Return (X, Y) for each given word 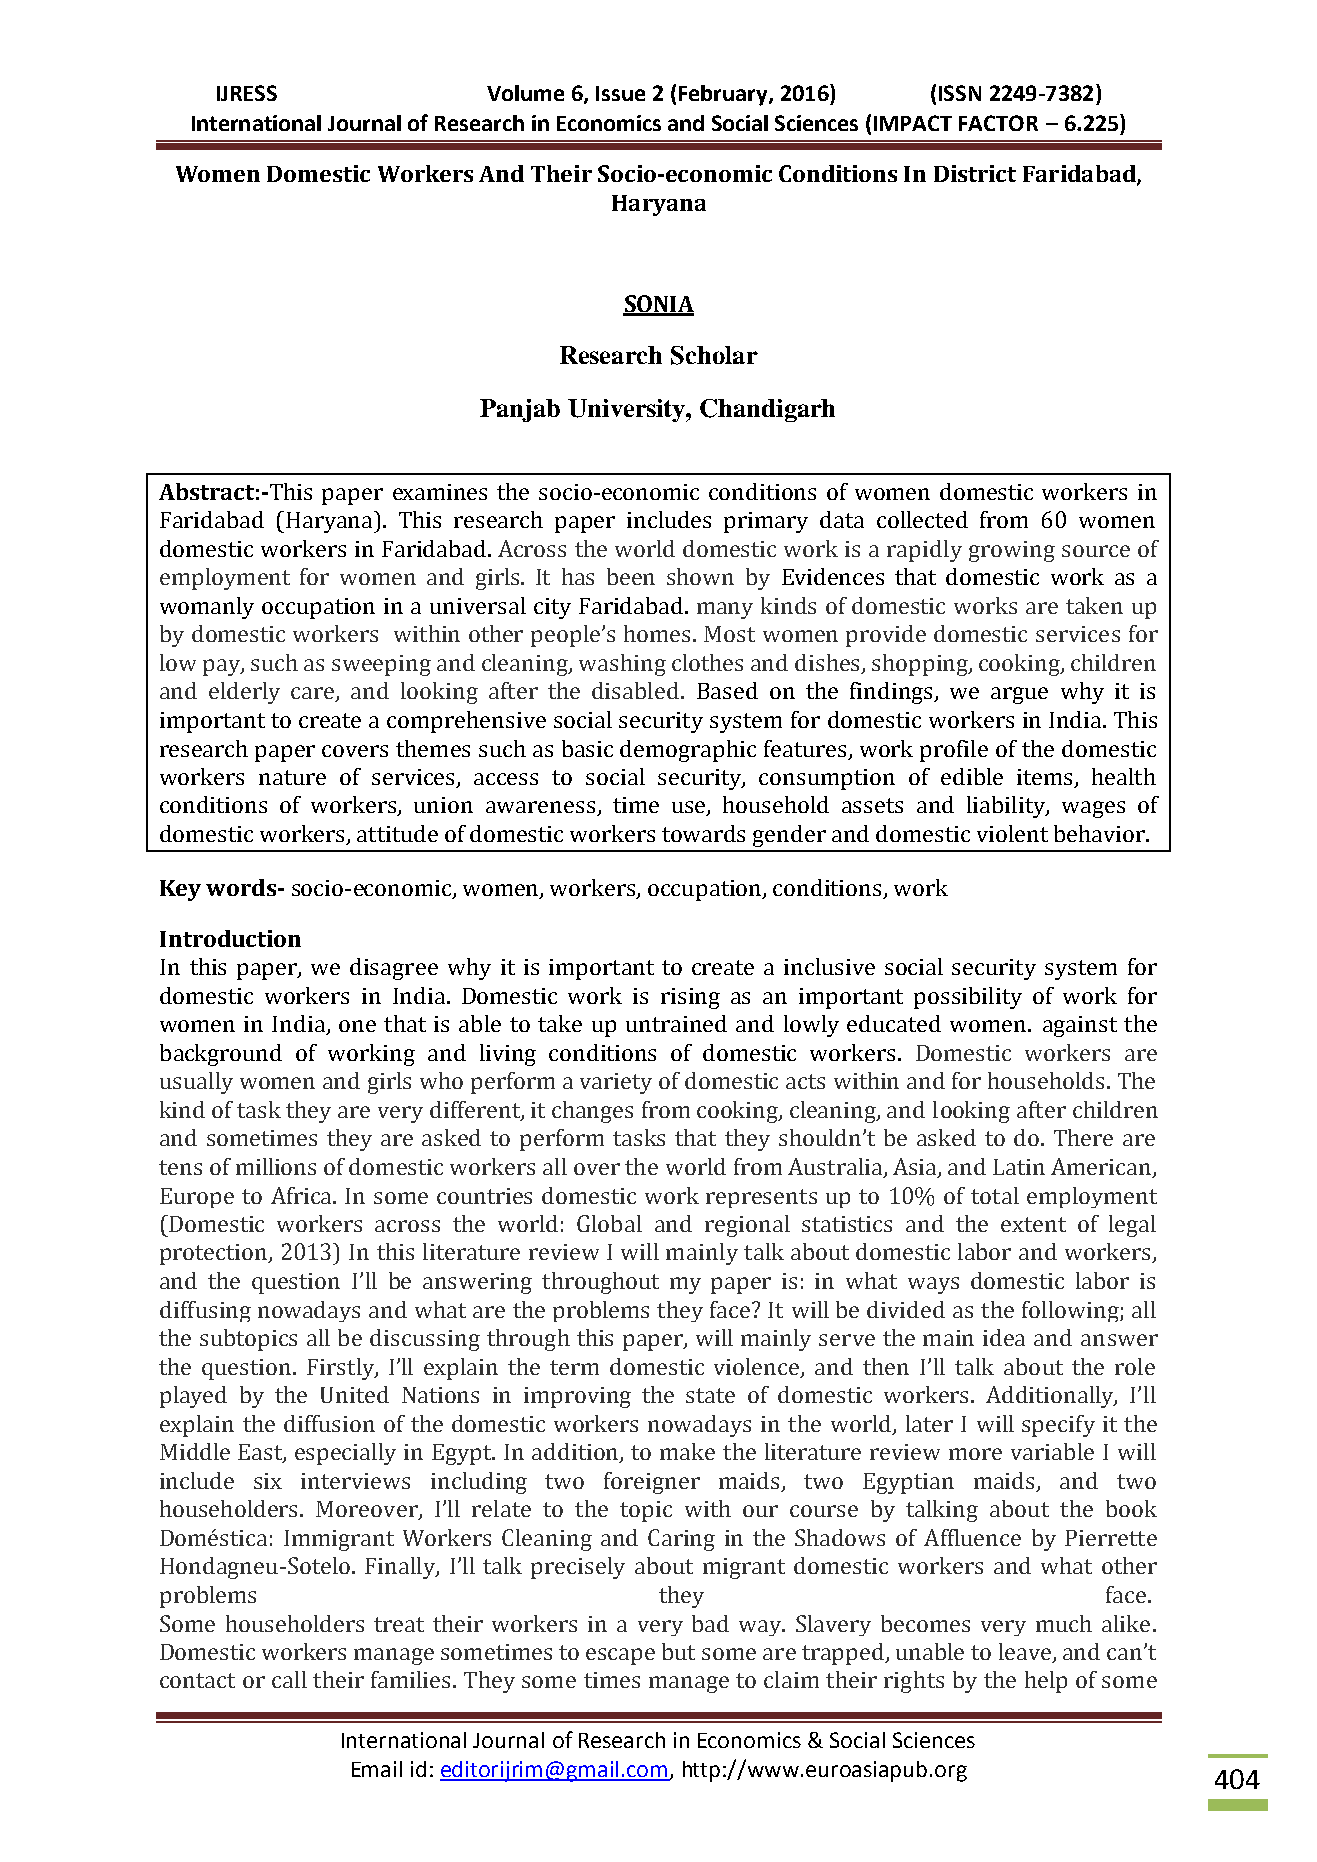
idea (1004, 1337)
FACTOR (998, 123)
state (710, 1395)
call (289, 1679)
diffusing (205, 1311)
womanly (207, 608)
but (678, 1651)
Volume (525, 93)
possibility (968, 998)
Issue (620, 93)
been (631, 576)
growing (1012, 551)
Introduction (230, 938)
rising (690, 998)
